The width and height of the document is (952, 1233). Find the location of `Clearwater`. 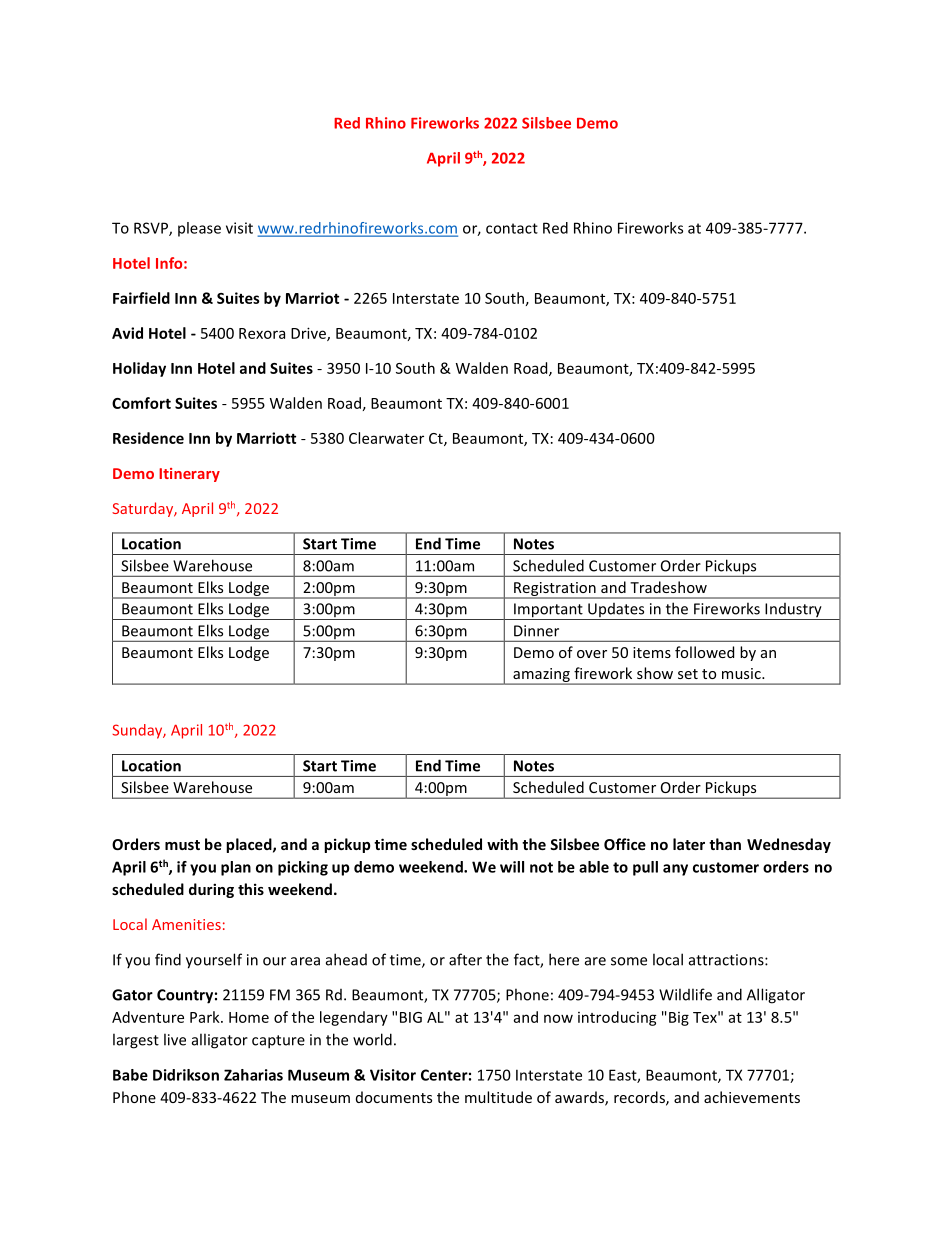

Clearwater is located at coordinates (386, 438).
